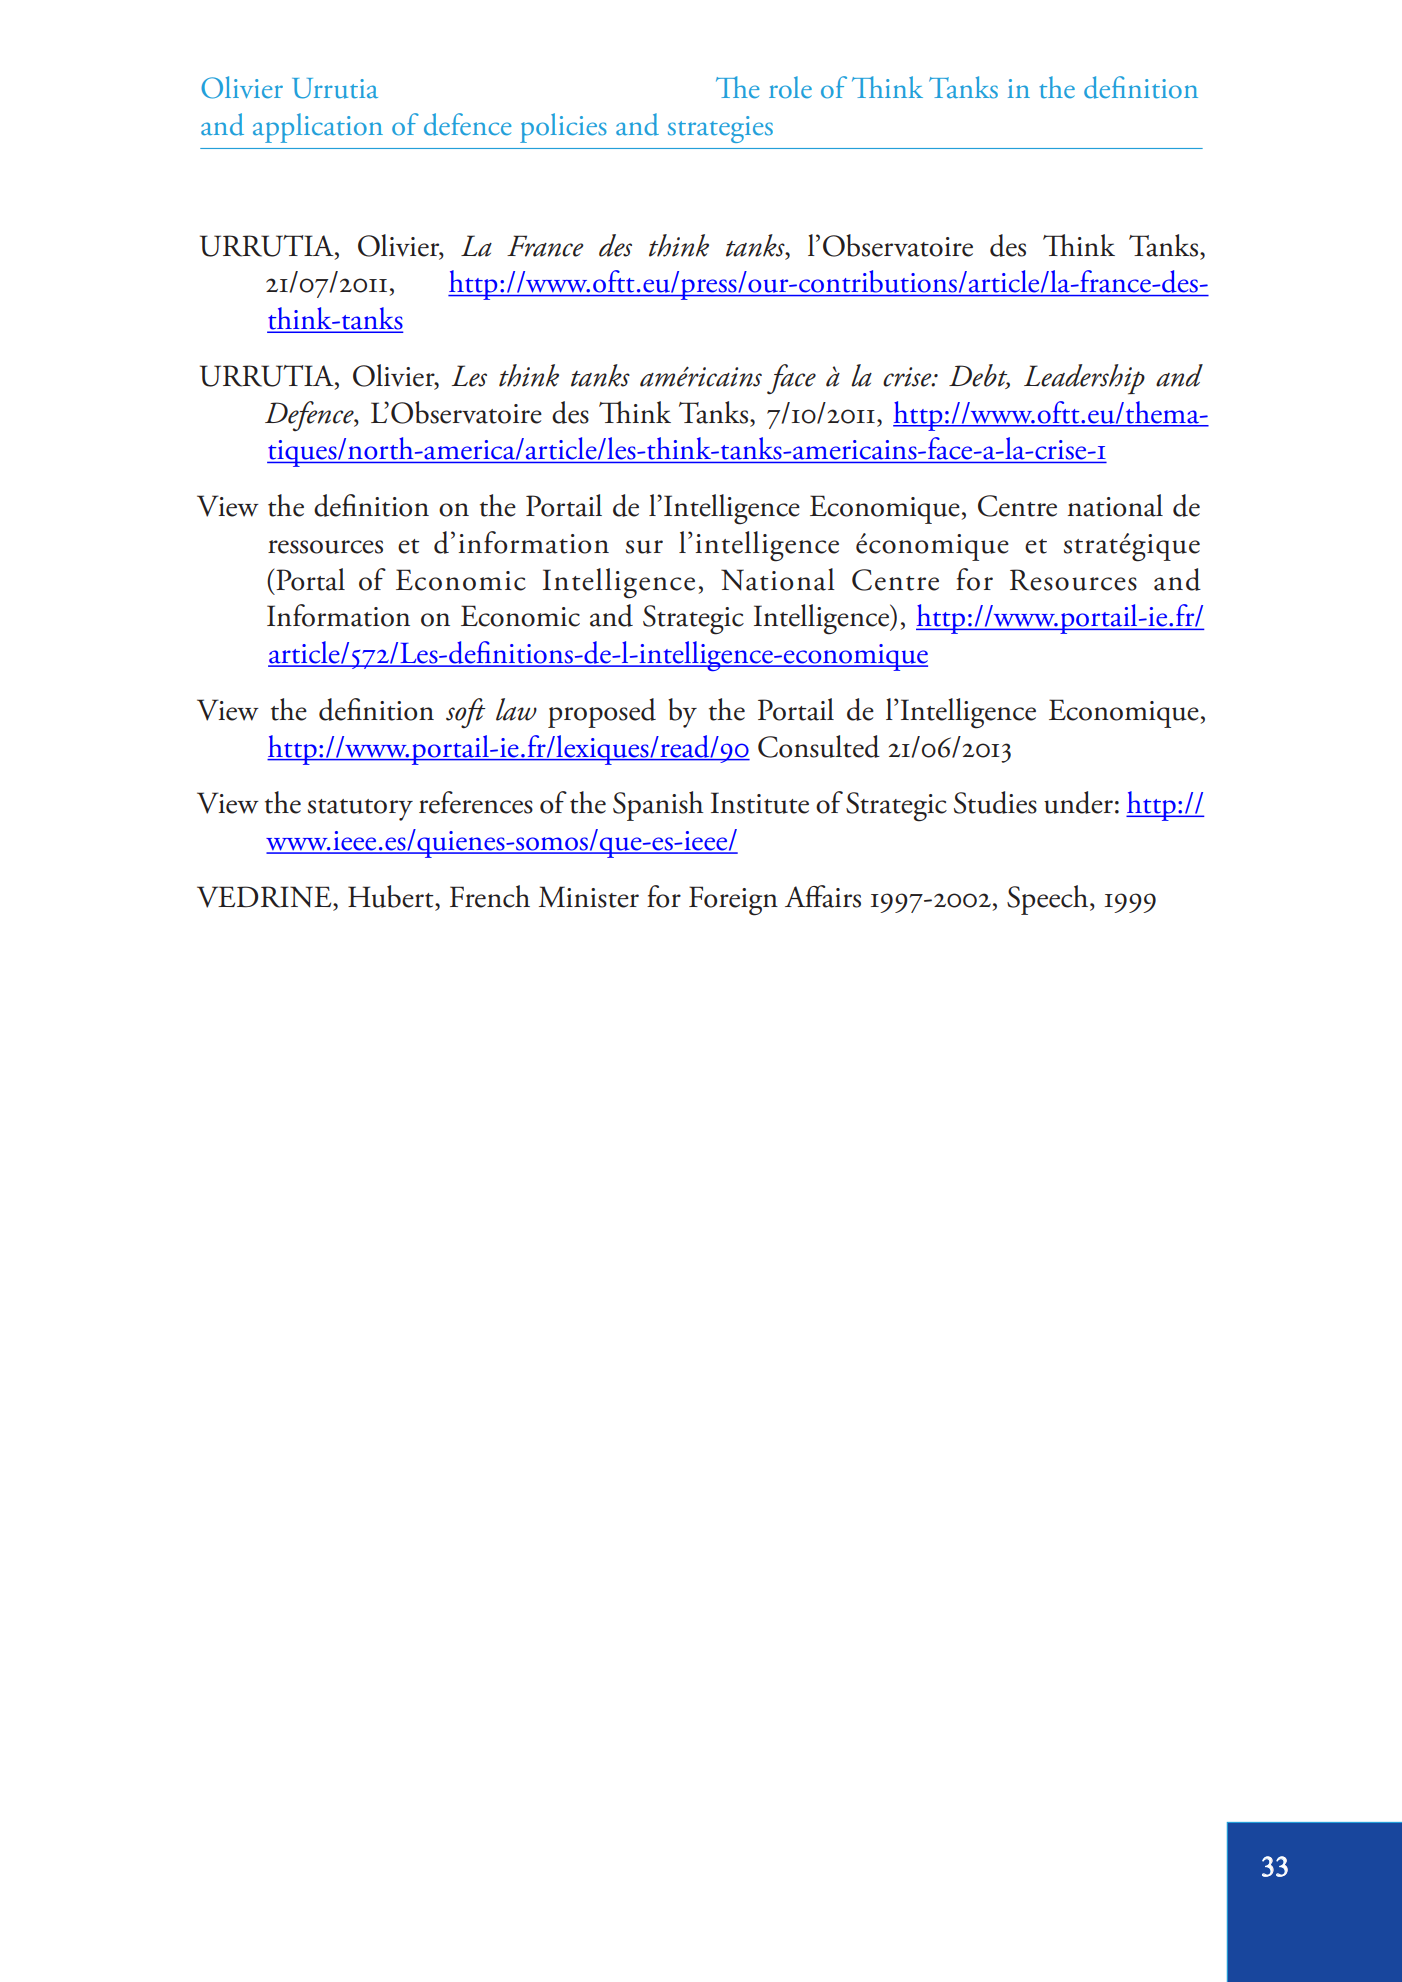 This image has height=1982, width=1402. Describe the element at coordinates (644, 547) in the image. I see `sur` at that location.
